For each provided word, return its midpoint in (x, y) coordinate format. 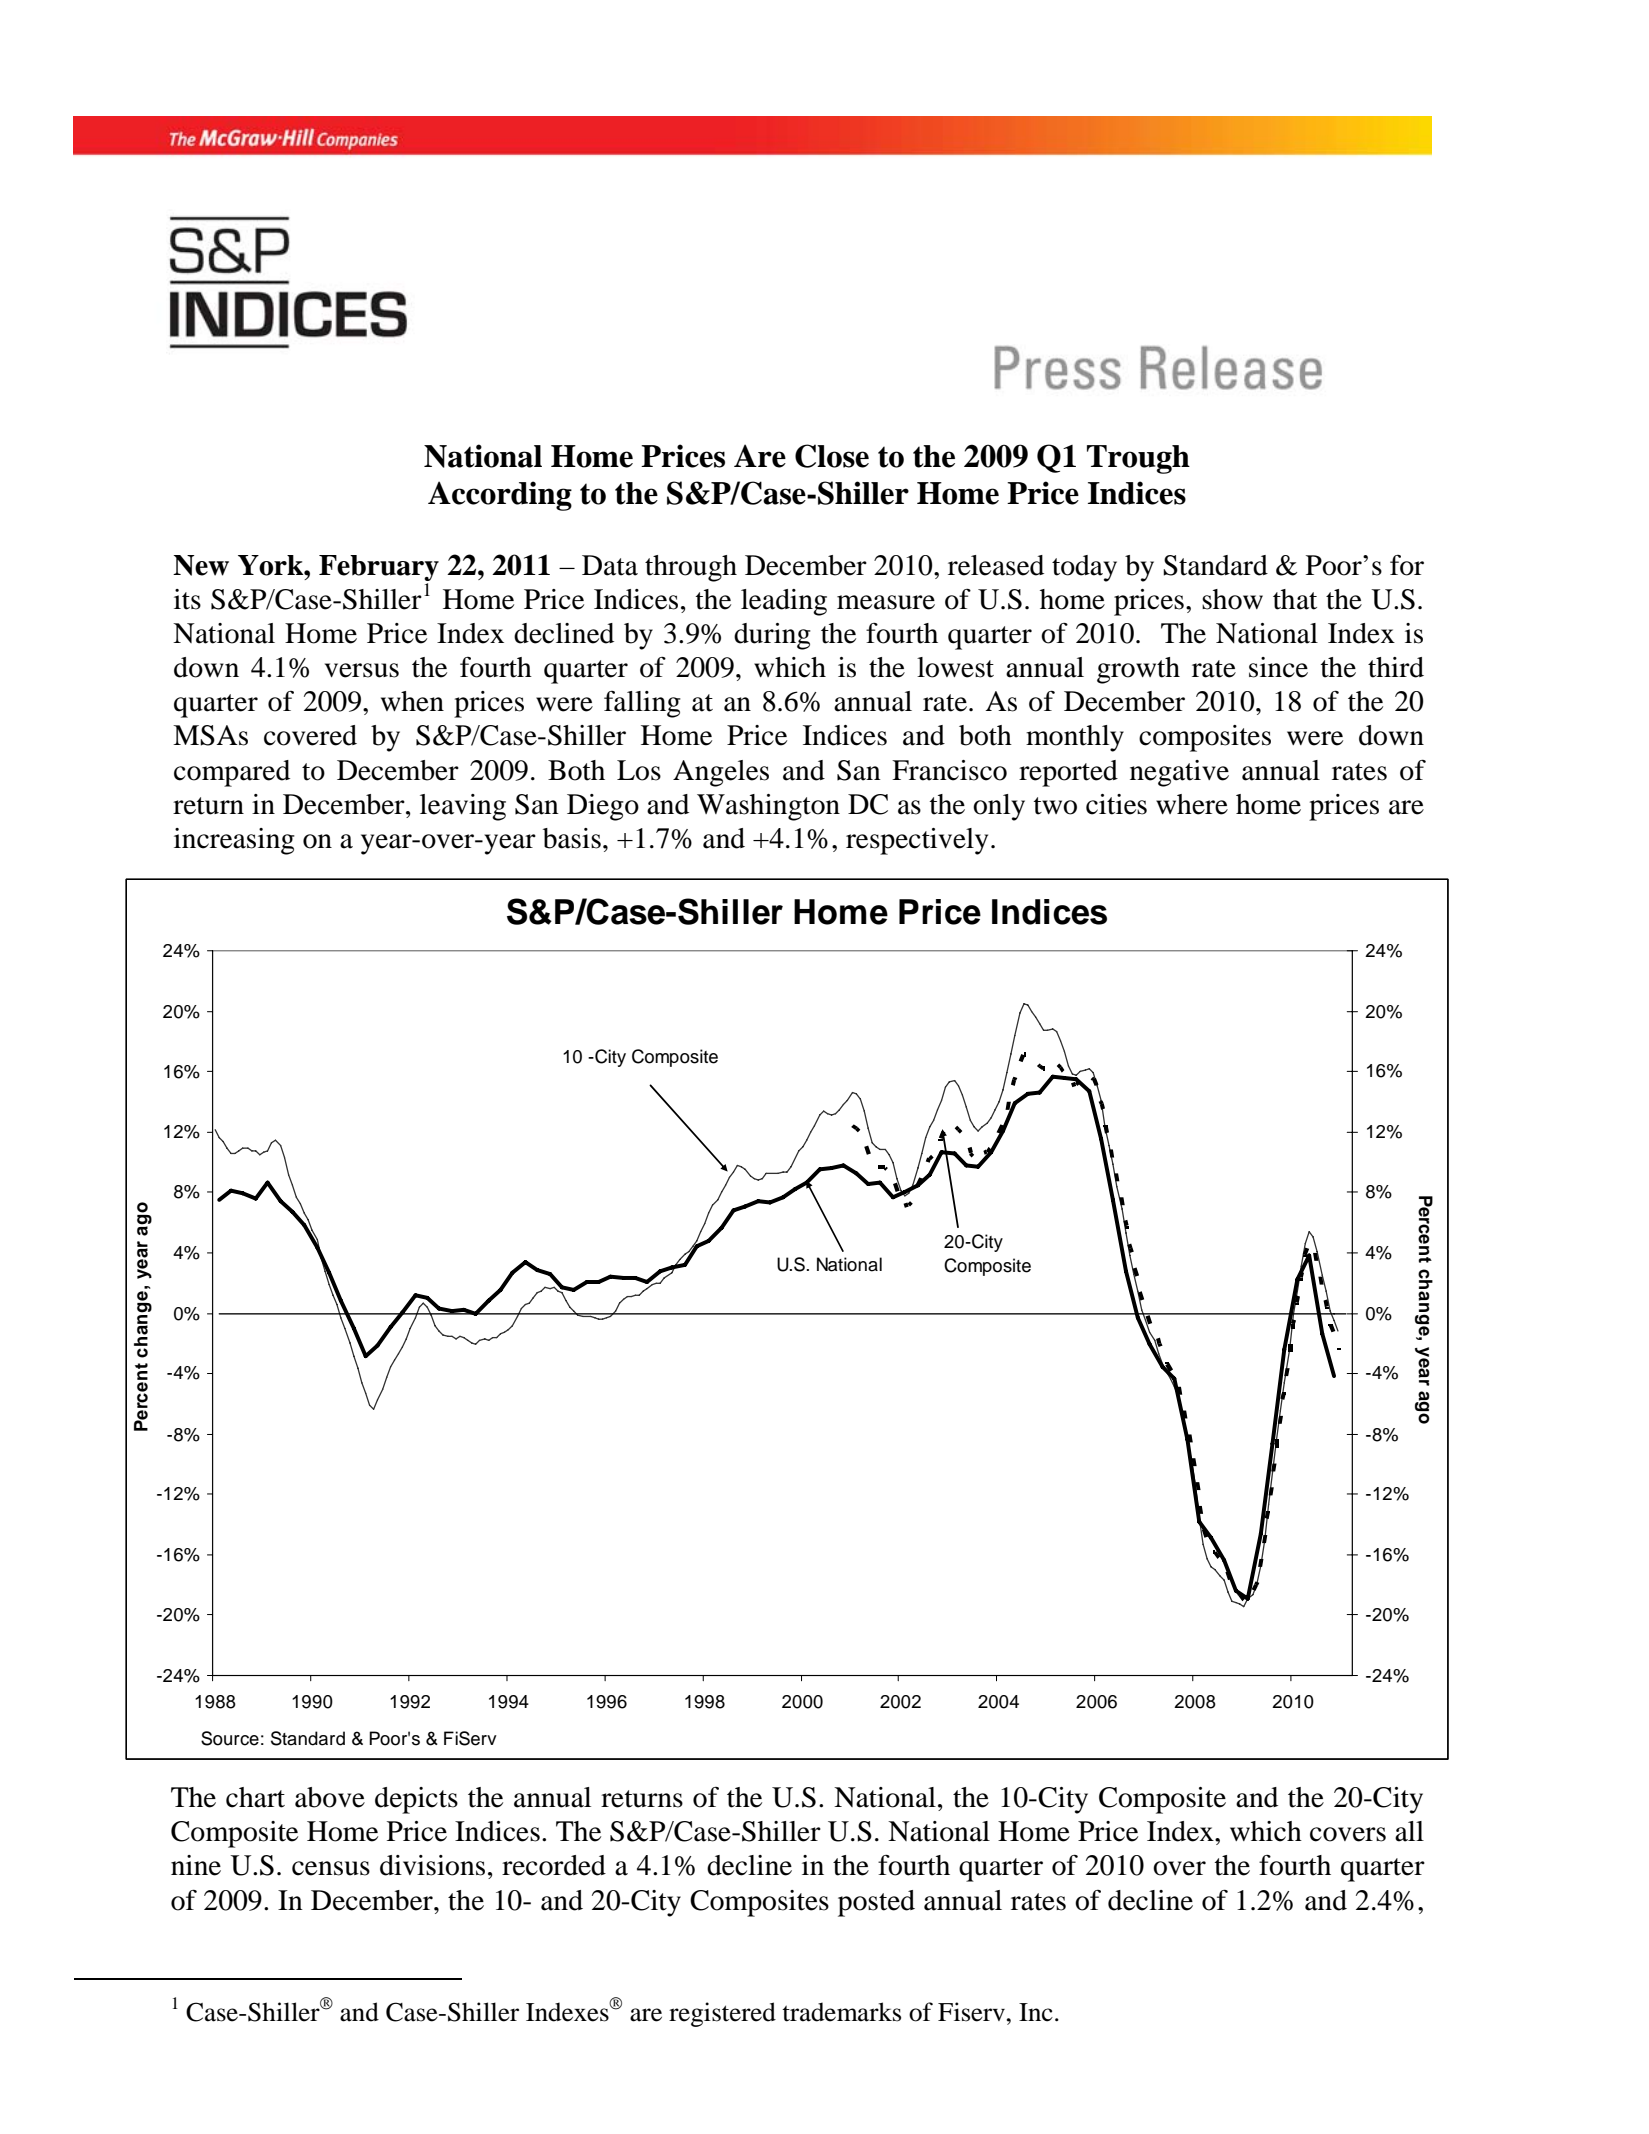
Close (832, 456)
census (331, 1868)
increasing (234, 841)
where (1192, 804)
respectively (917, 841)
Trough (1138, 459)
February (379, 569)
